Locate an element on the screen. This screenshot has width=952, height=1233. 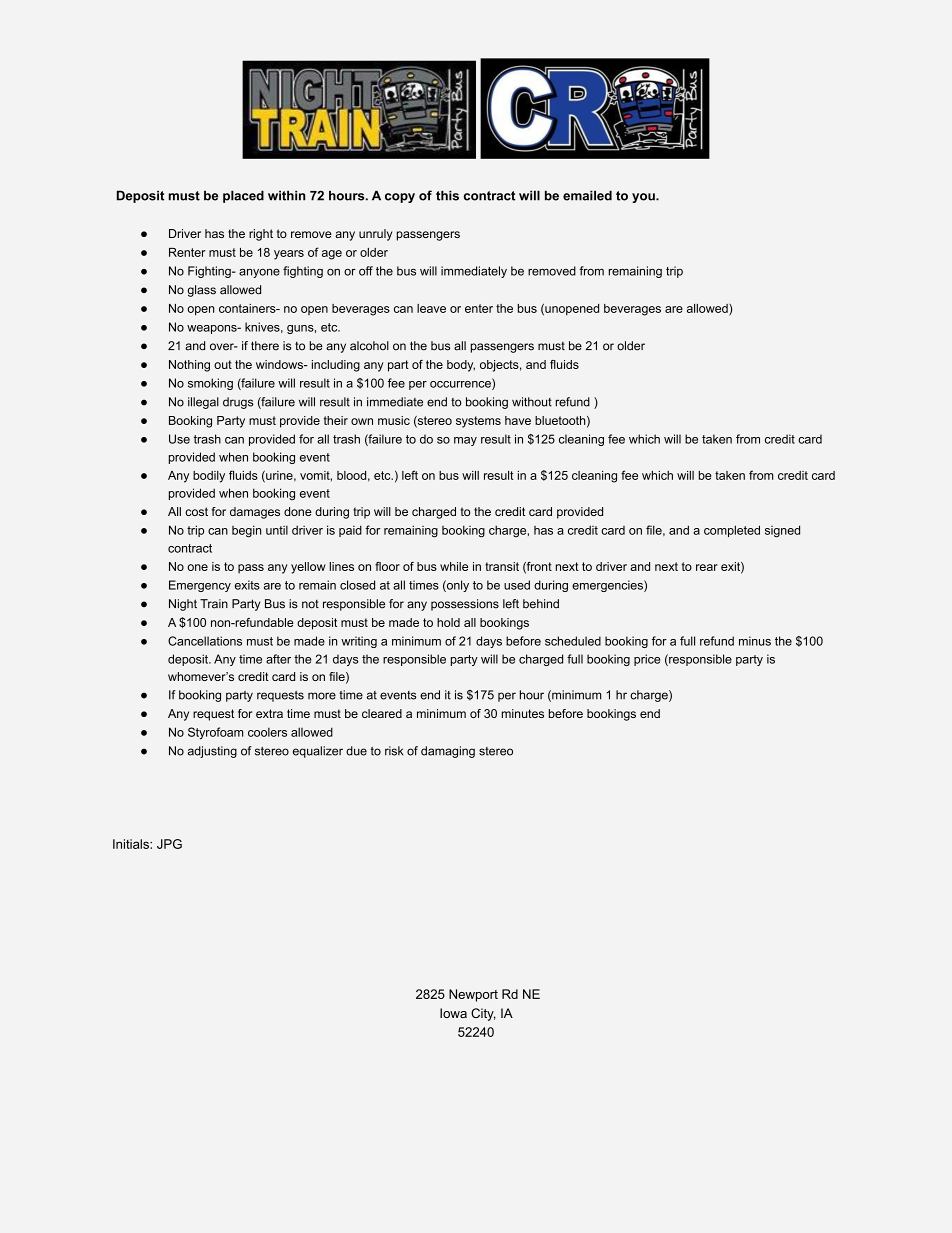
placed is located at coordinates (243, 196).
